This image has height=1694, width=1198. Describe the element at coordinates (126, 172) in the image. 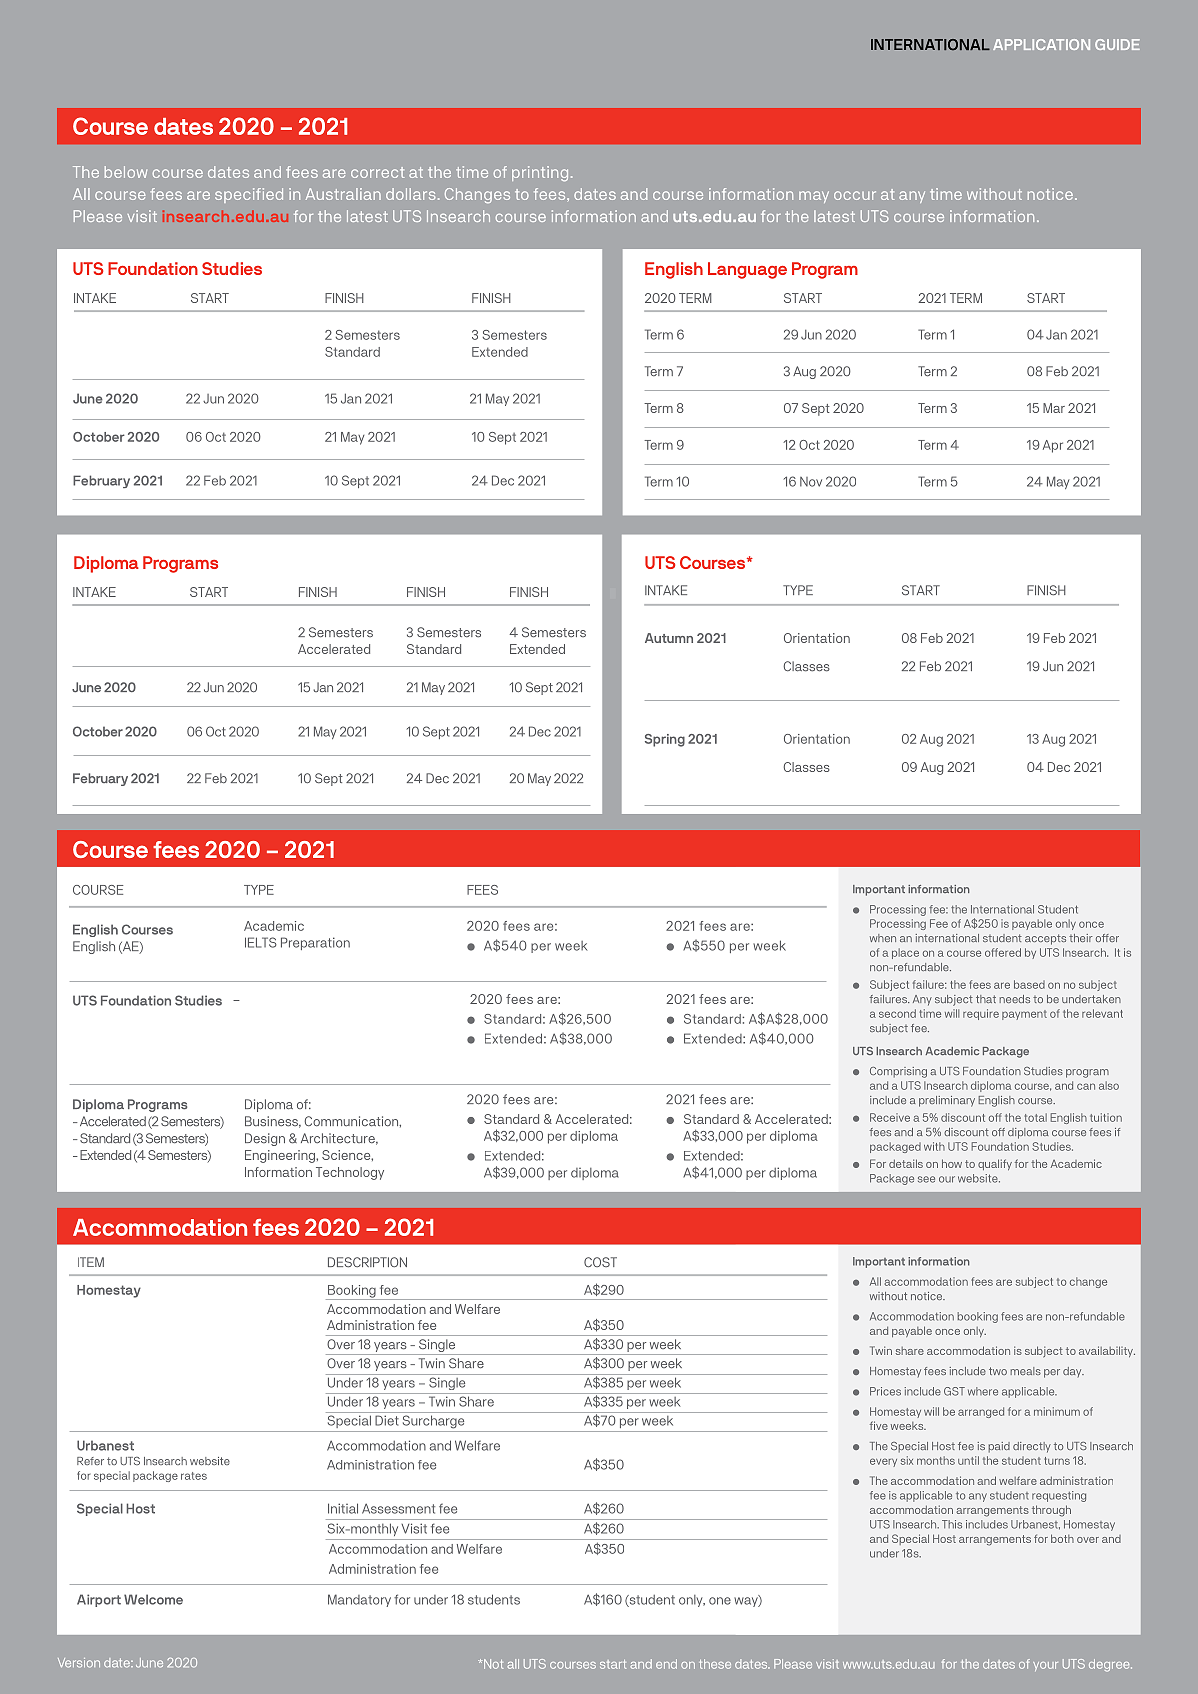

I see `below` at that location.
